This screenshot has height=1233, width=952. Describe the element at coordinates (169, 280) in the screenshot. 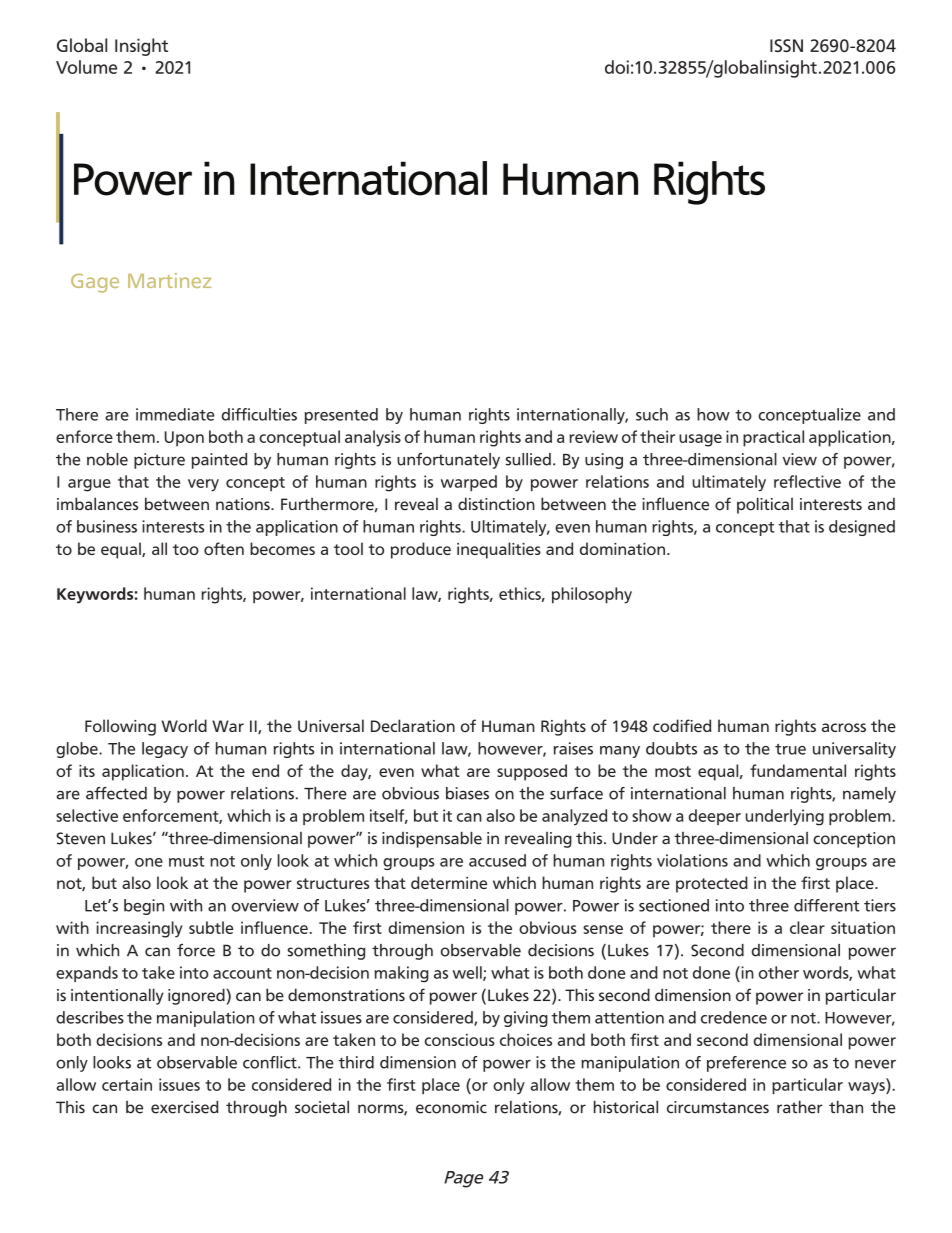

I see `Martinez` at that location.
